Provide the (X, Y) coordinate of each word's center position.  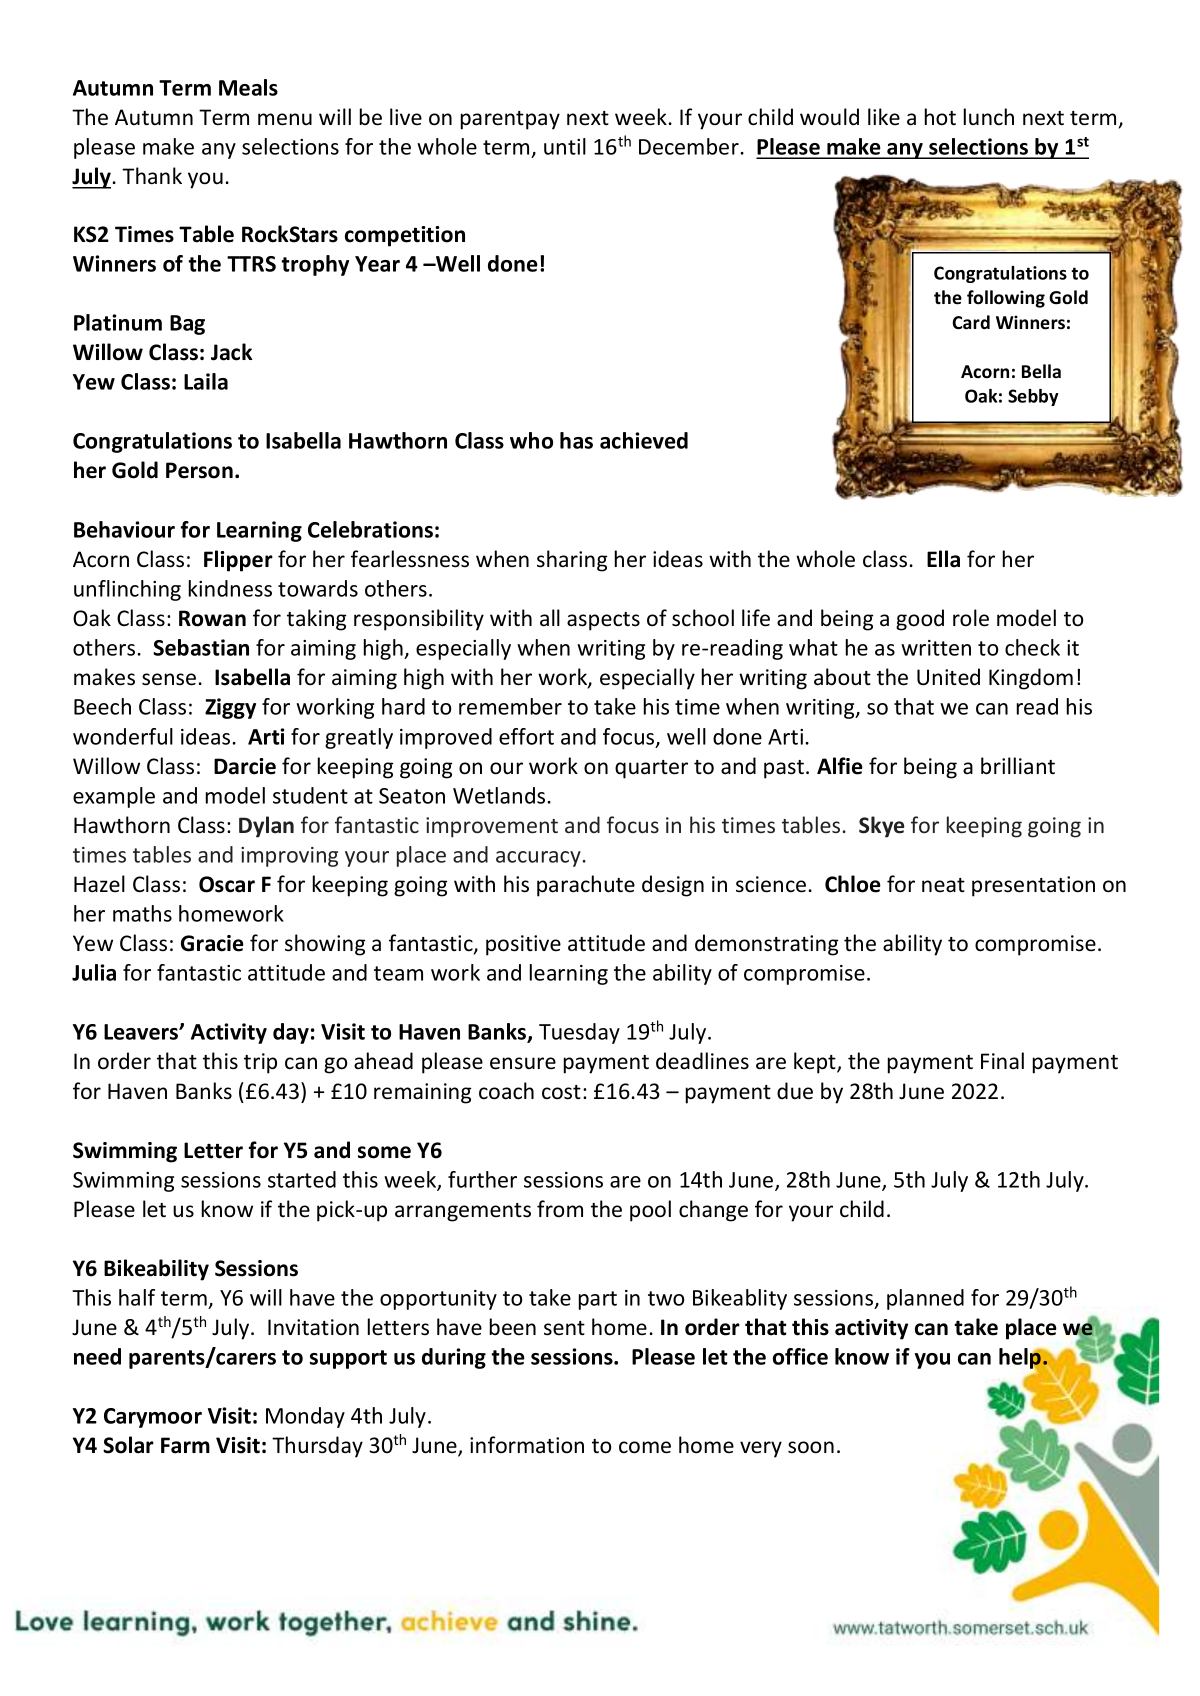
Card (971, 322)
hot (940, 117)
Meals (248, 87)
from (560, 1209)
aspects (603, 621)
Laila (206, 381)
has (576, 440)
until (565, 146)
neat (943, 885)
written (936, 648)
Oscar (227, 884)
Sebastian (201, 647)
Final (1002, 1061)
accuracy (538, 859)
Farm (185, 1445)
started (302, 1179)
